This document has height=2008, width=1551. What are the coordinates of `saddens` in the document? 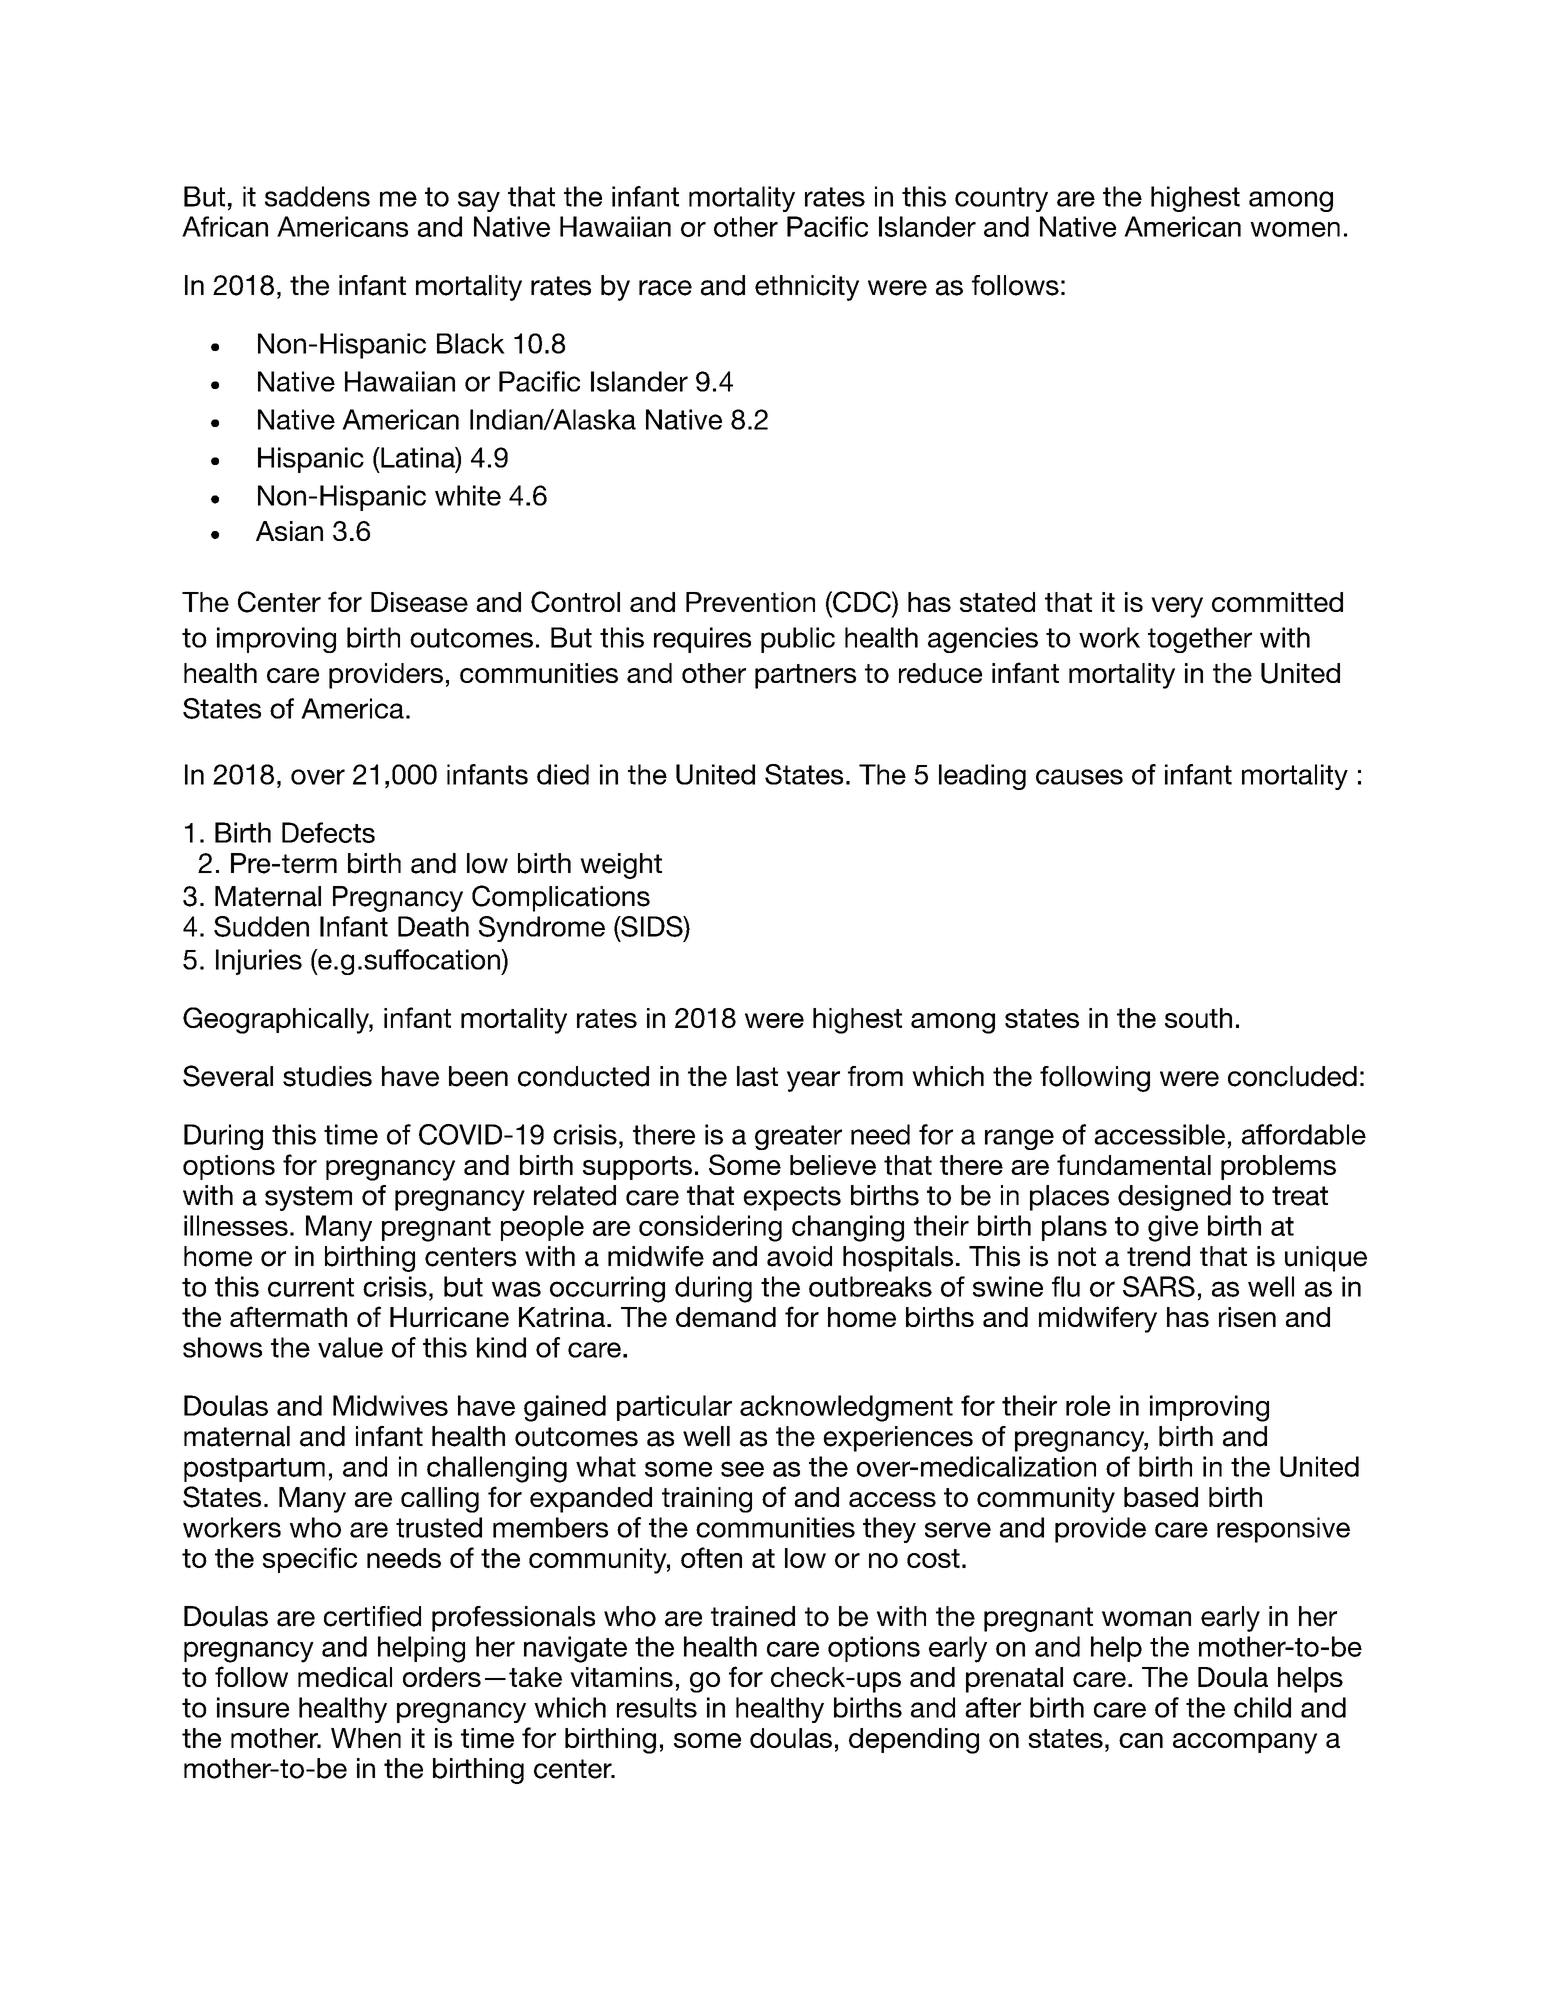 It's located at (317, 196).
